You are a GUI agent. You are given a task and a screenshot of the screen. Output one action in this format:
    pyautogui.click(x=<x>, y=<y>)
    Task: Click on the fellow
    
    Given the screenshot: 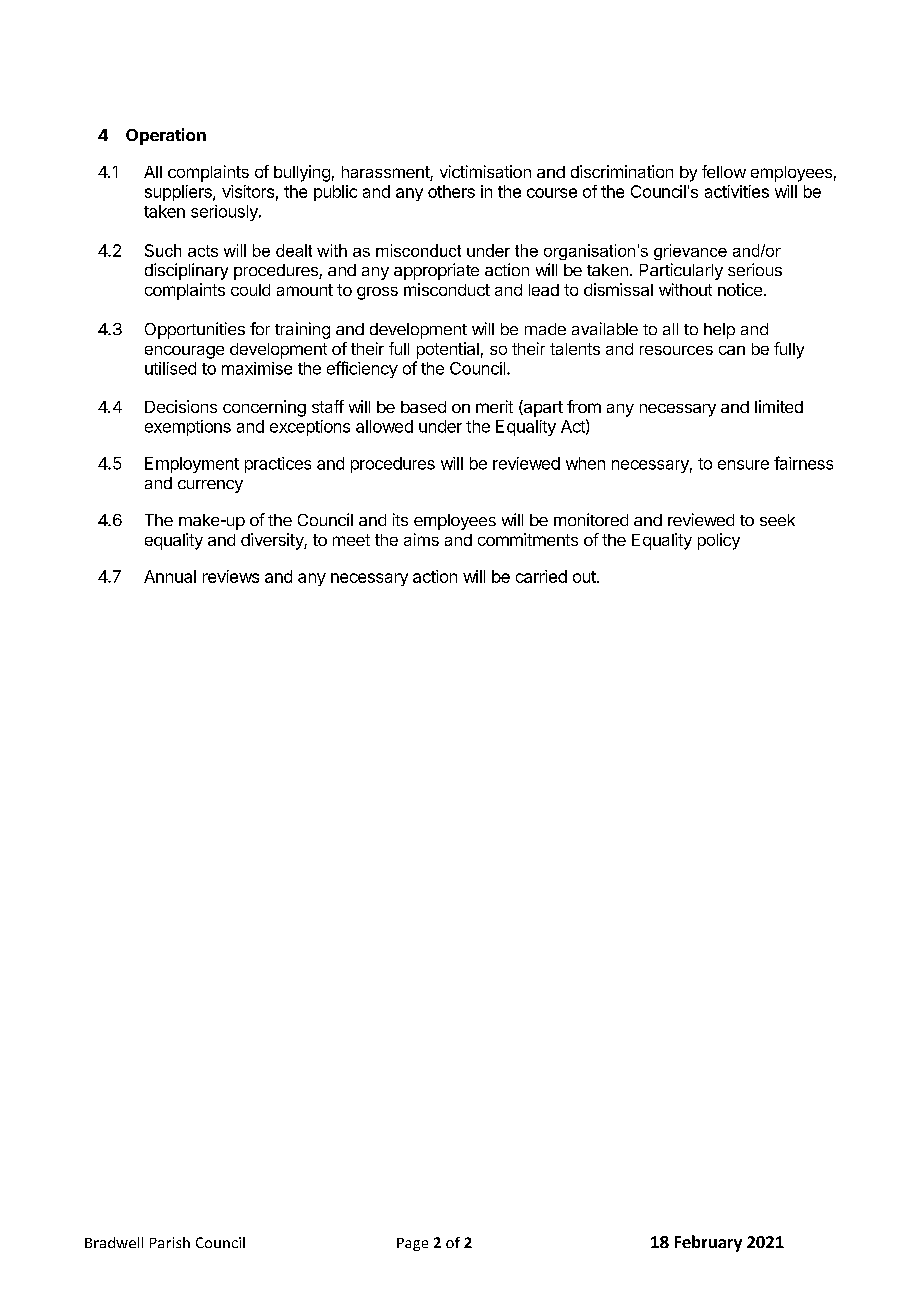 What is the action you would take?
    pyautogui.click(x=724, y=171)
